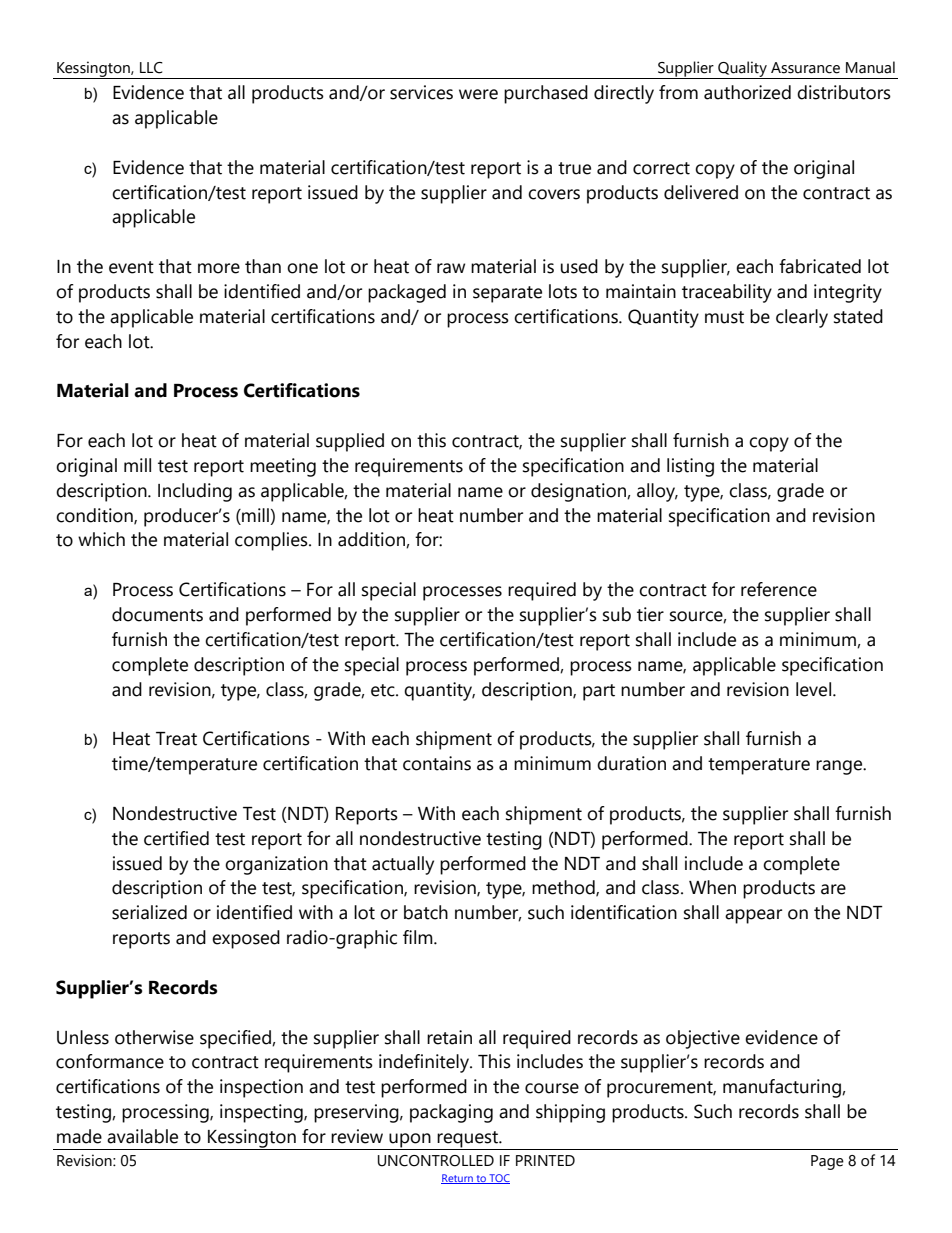 Image resolution: width=952 pixels, height=1233 pixels. Describe the element at coordinates (157, 614) in the screenshot. I see `documents` at that location.
